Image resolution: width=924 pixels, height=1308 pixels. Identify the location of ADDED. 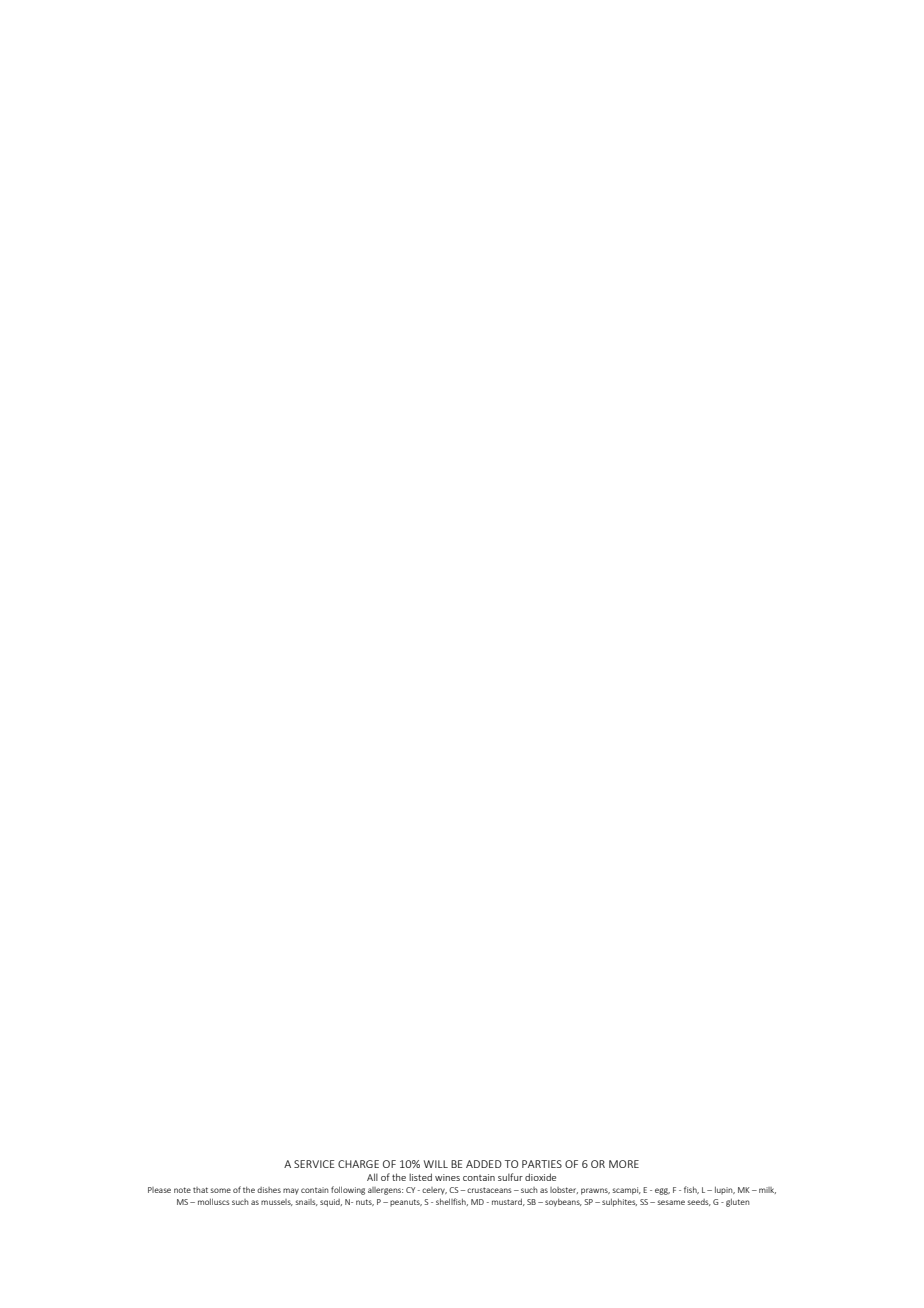
(484, 1164).
